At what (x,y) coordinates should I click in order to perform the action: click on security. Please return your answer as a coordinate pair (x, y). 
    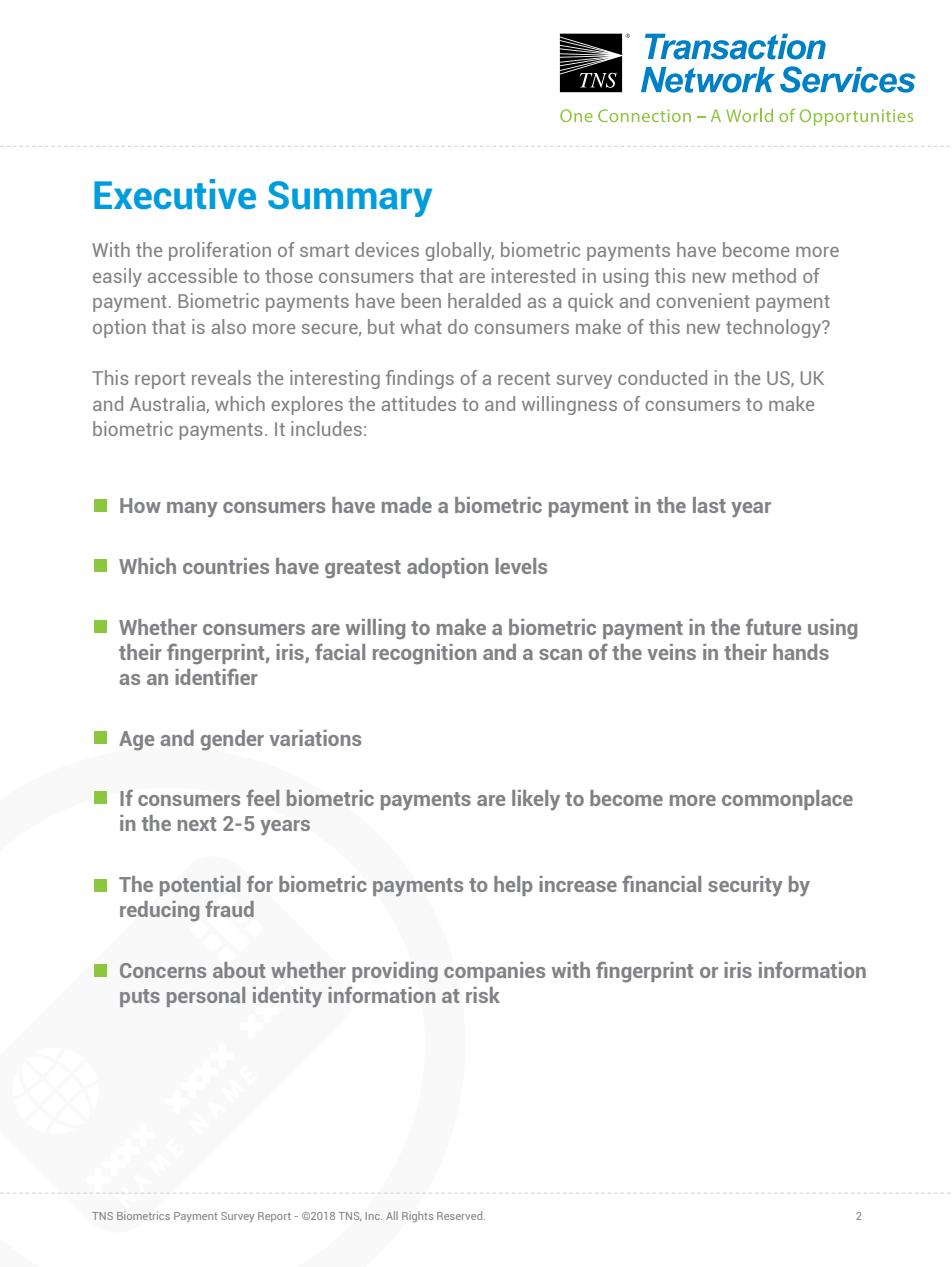
    Looking at the image, I should click on (745, 886).
